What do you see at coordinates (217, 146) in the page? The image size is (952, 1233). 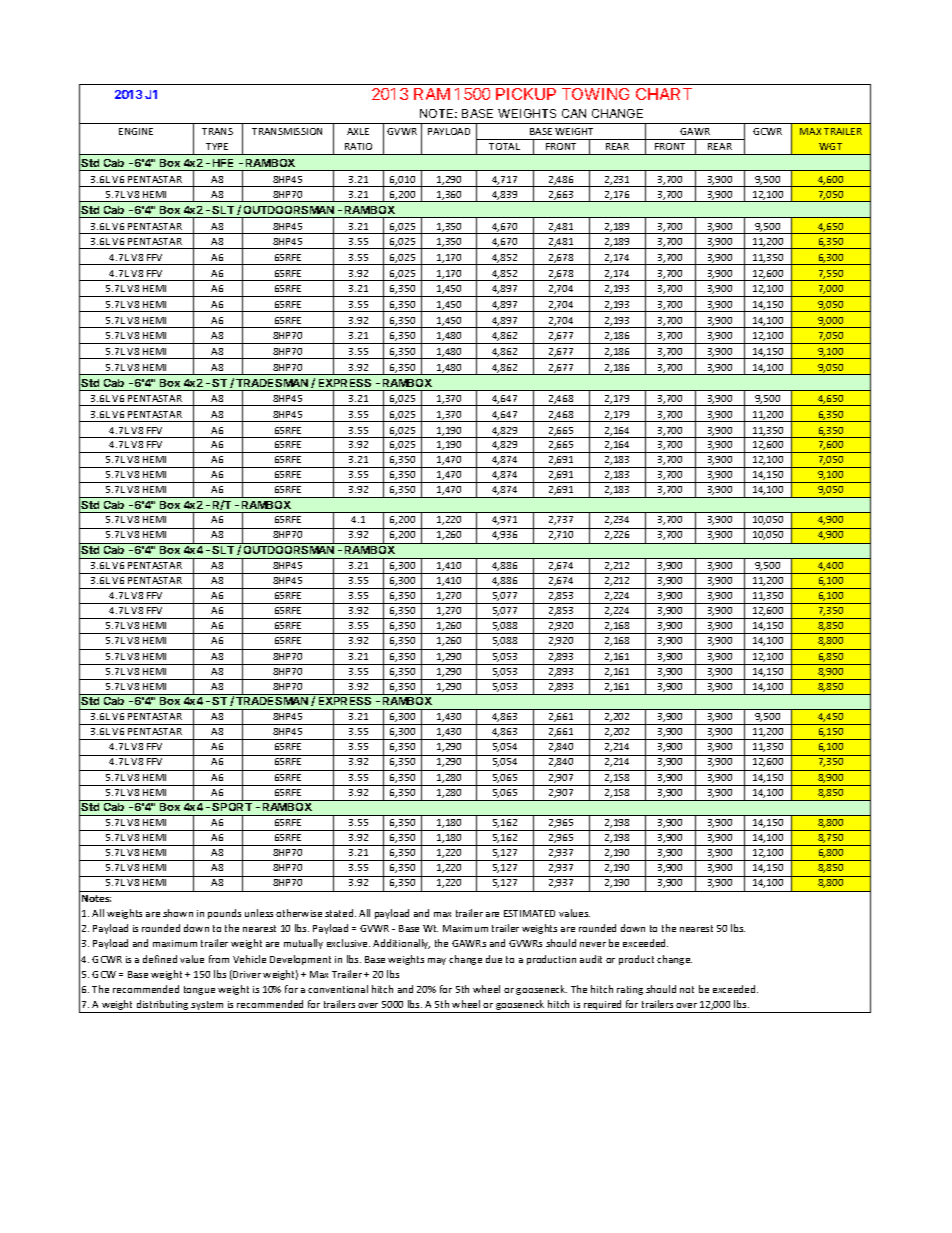 I see `TYPE` at bounding box center [217, 146].
